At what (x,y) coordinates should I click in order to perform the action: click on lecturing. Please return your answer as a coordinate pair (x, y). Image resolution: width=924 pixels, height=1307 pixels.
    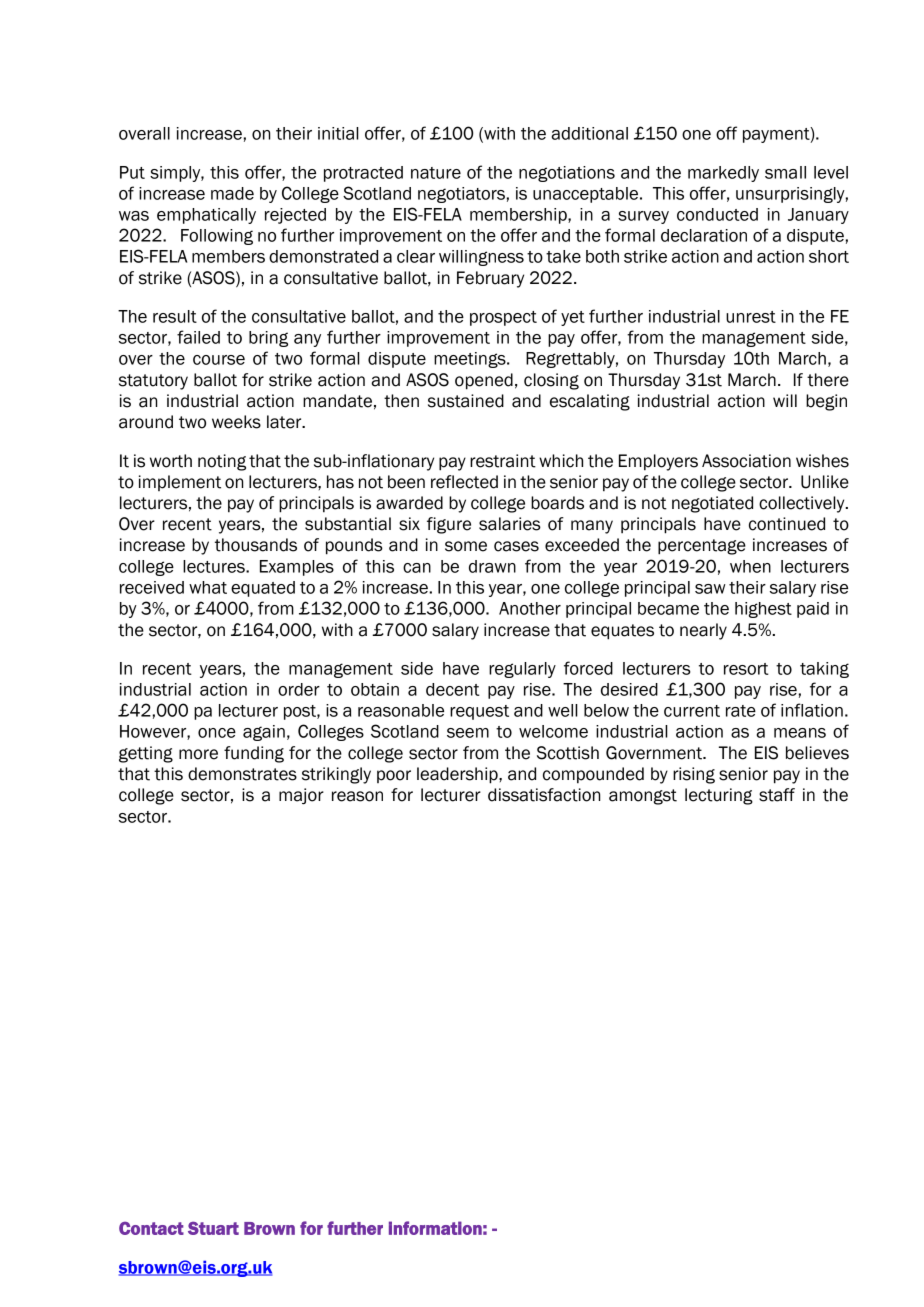
    Looking at the image, I should click on (719, 796).
